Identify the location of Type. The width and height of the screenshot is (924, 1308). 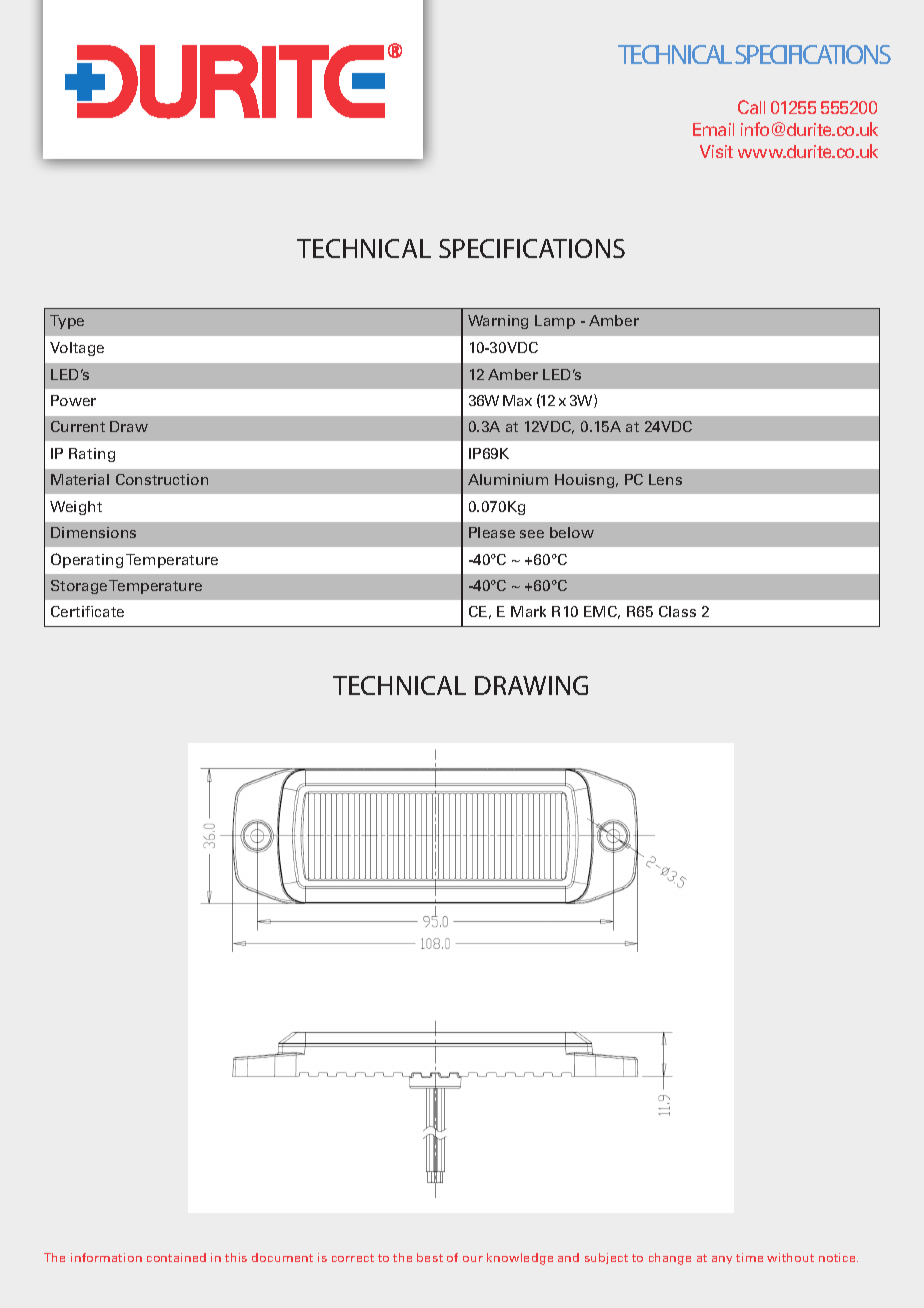
(67, 322).
